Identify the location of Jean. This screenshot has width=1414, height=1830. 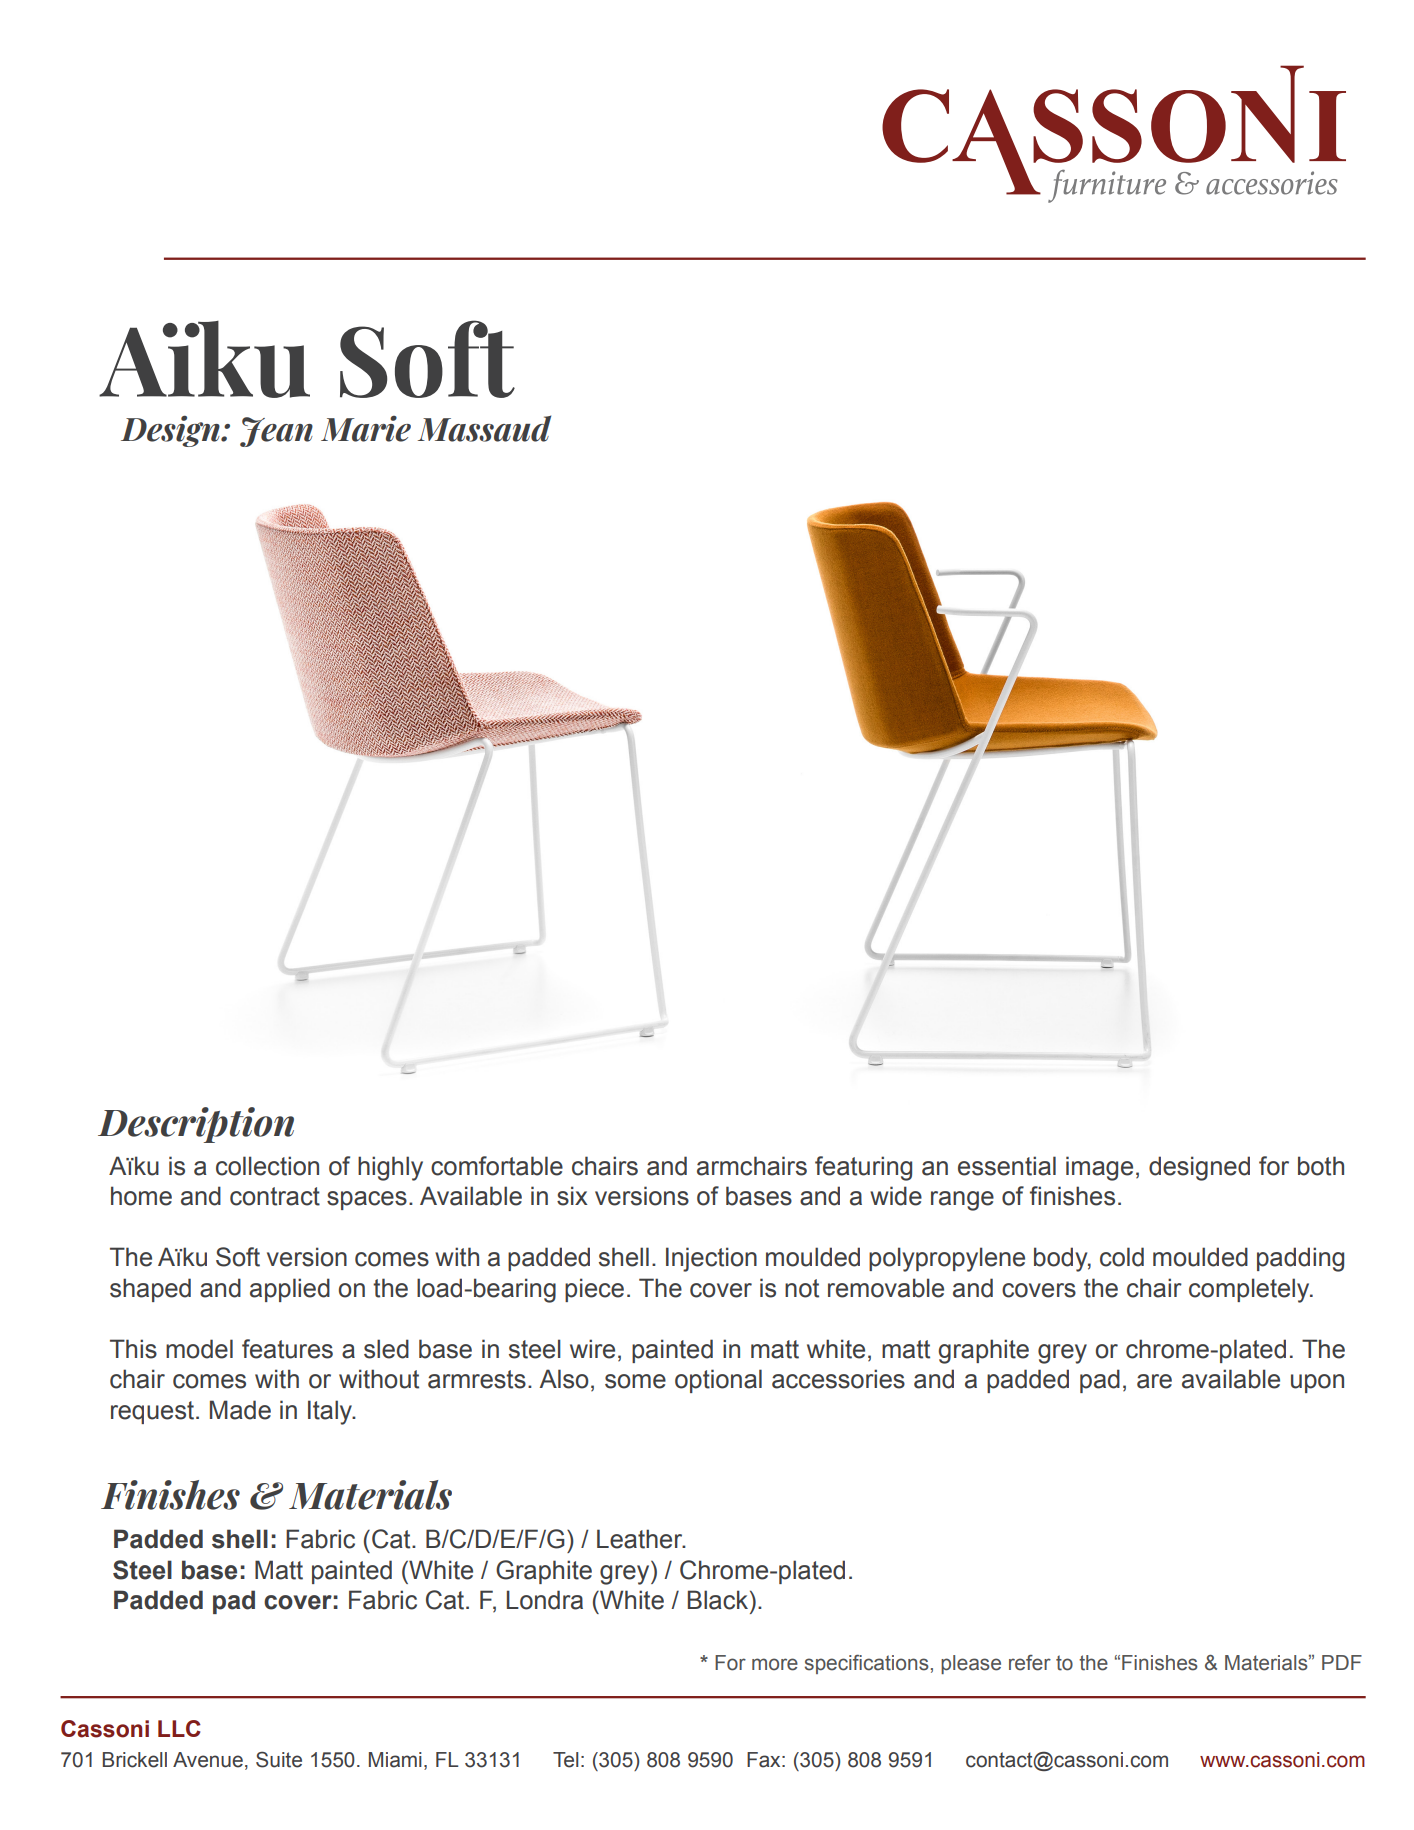
(276, 432).
